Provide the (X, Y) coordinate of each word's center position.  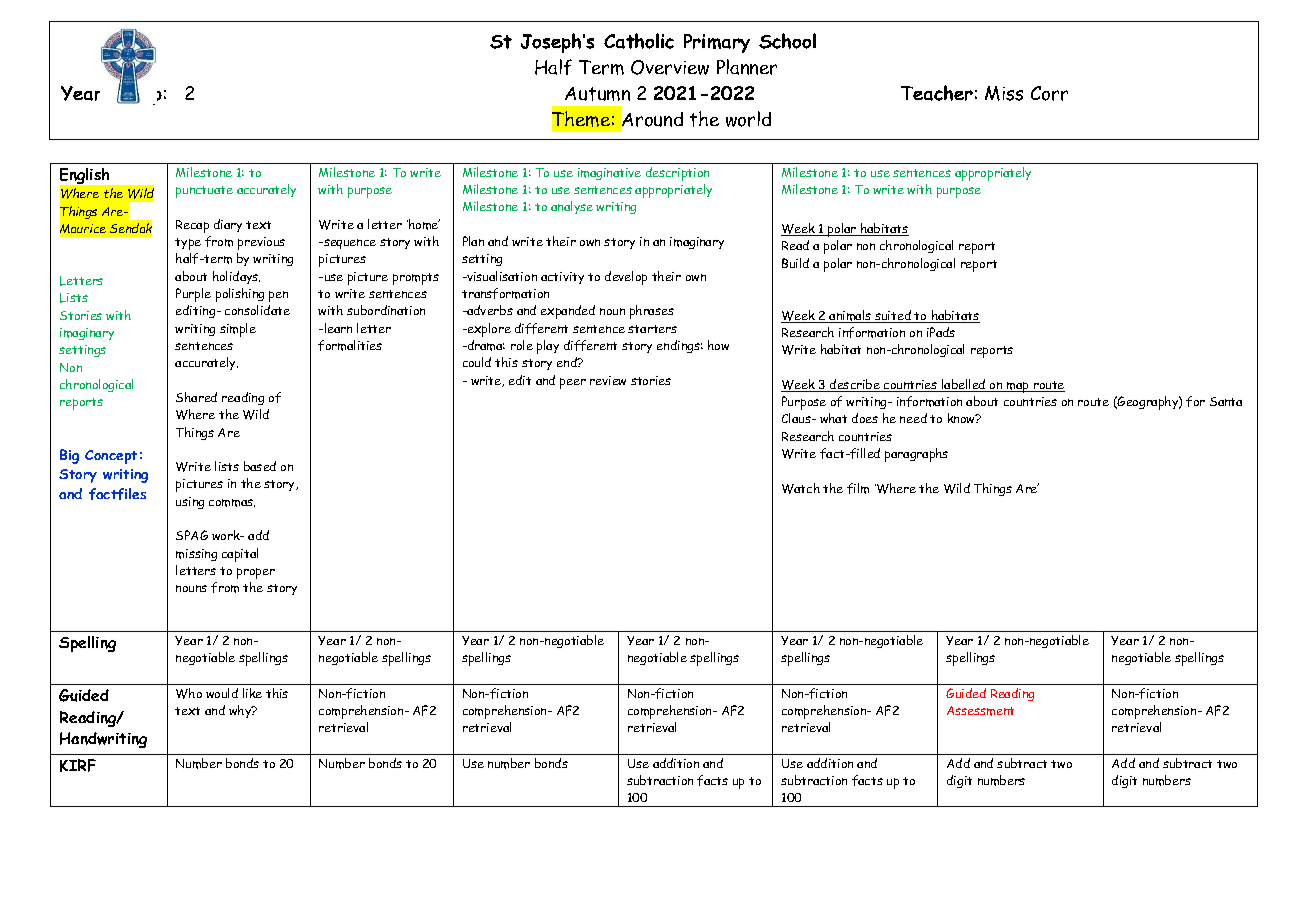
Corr (1049, 93)
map (1018, 387)
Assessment (980, 711)
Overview (670, 67)
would (222, 693)
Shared (196, 397)
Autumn (597, 94)
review (608, 380)
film (858, 488)
